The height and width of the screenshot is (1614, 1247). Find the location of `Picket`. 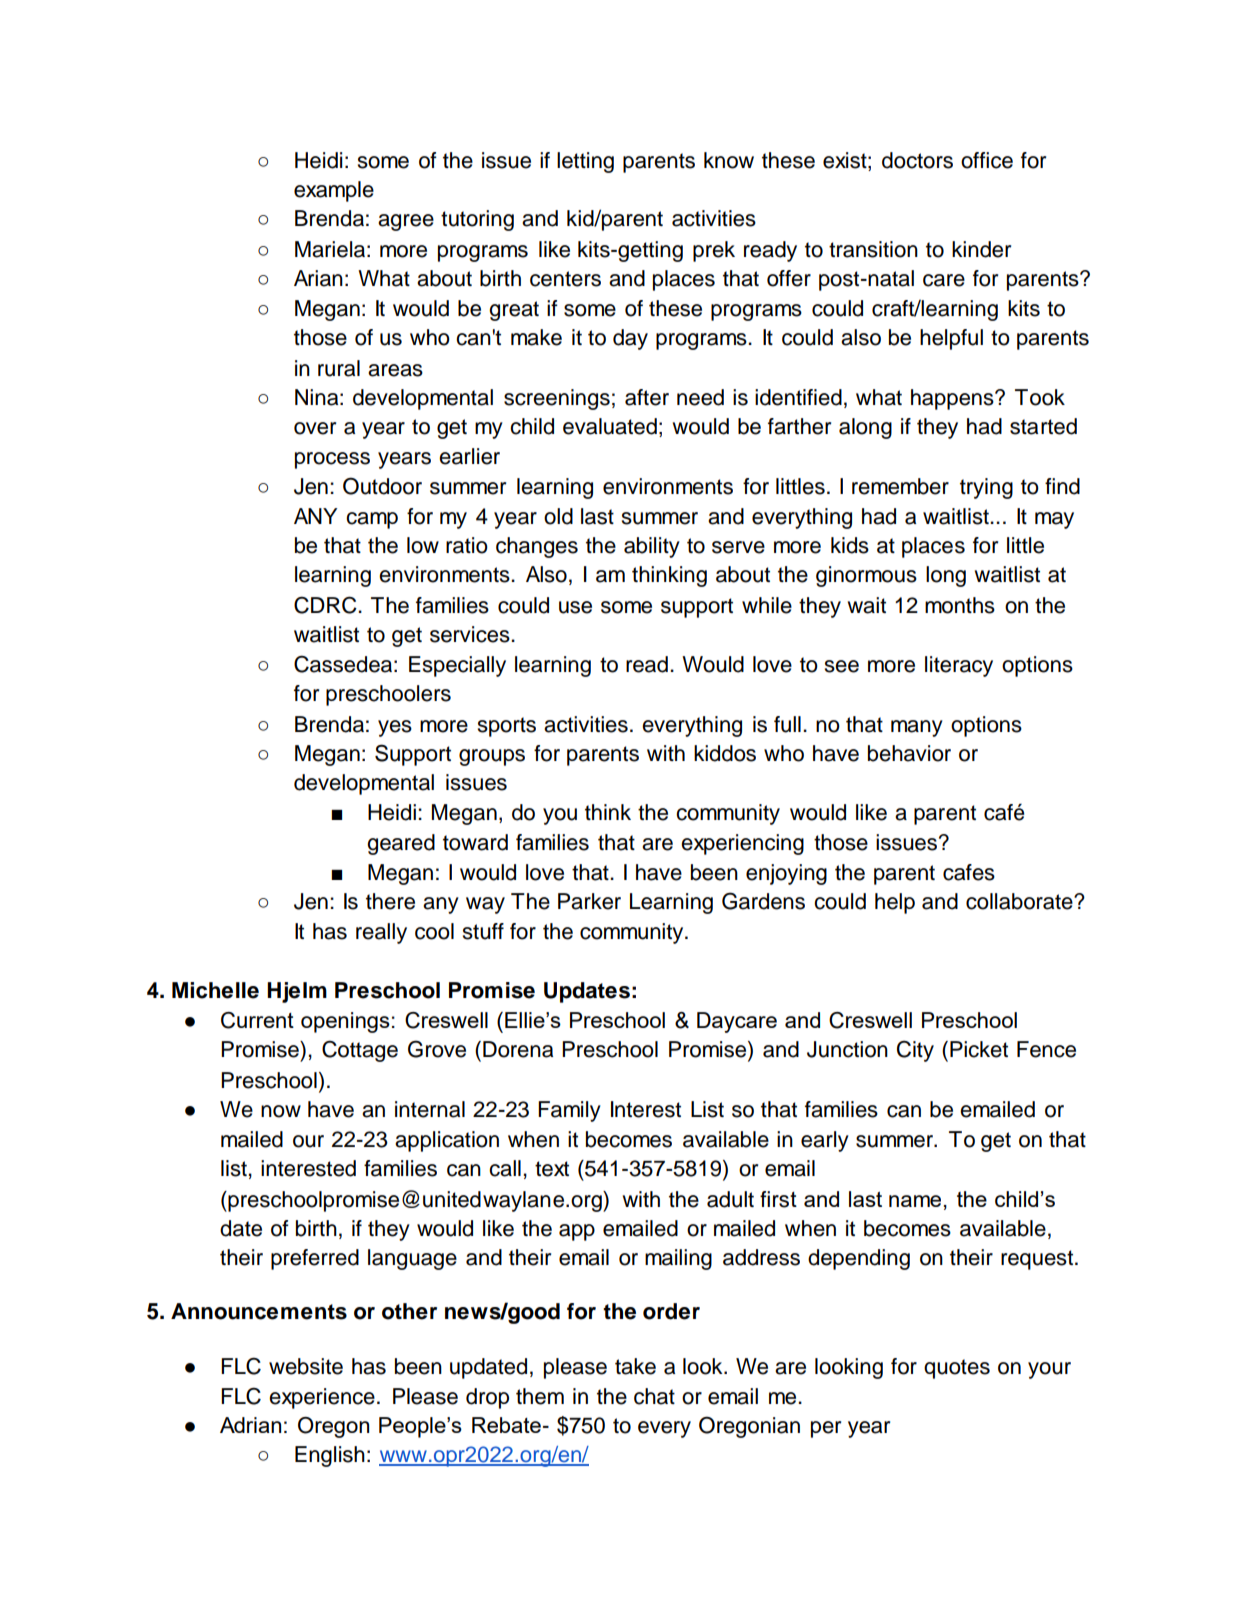

Picket is located at coordinates (979, 1049).
